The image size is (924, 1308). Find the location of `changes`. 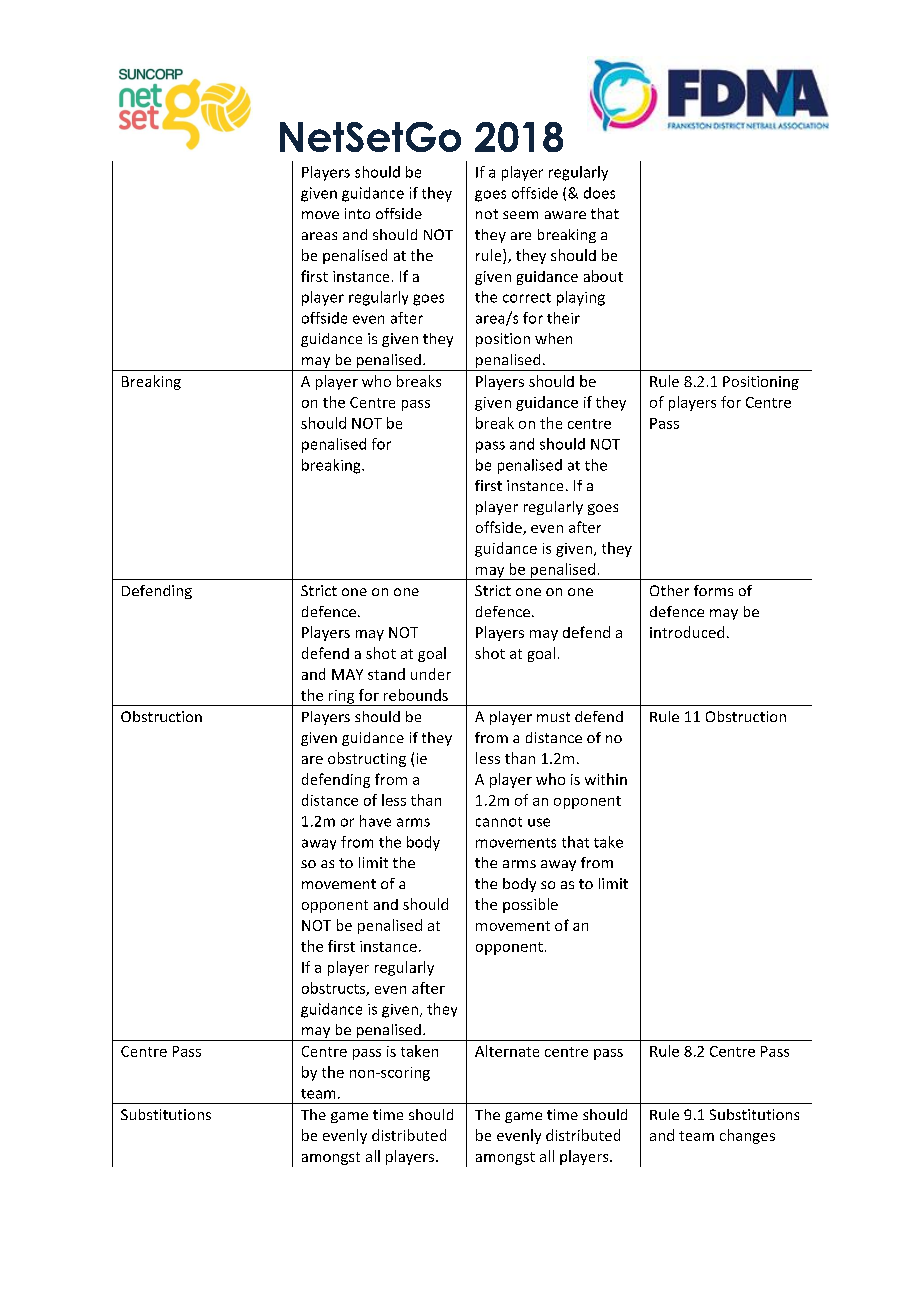

changes is located at coordinates (747, 1136).
